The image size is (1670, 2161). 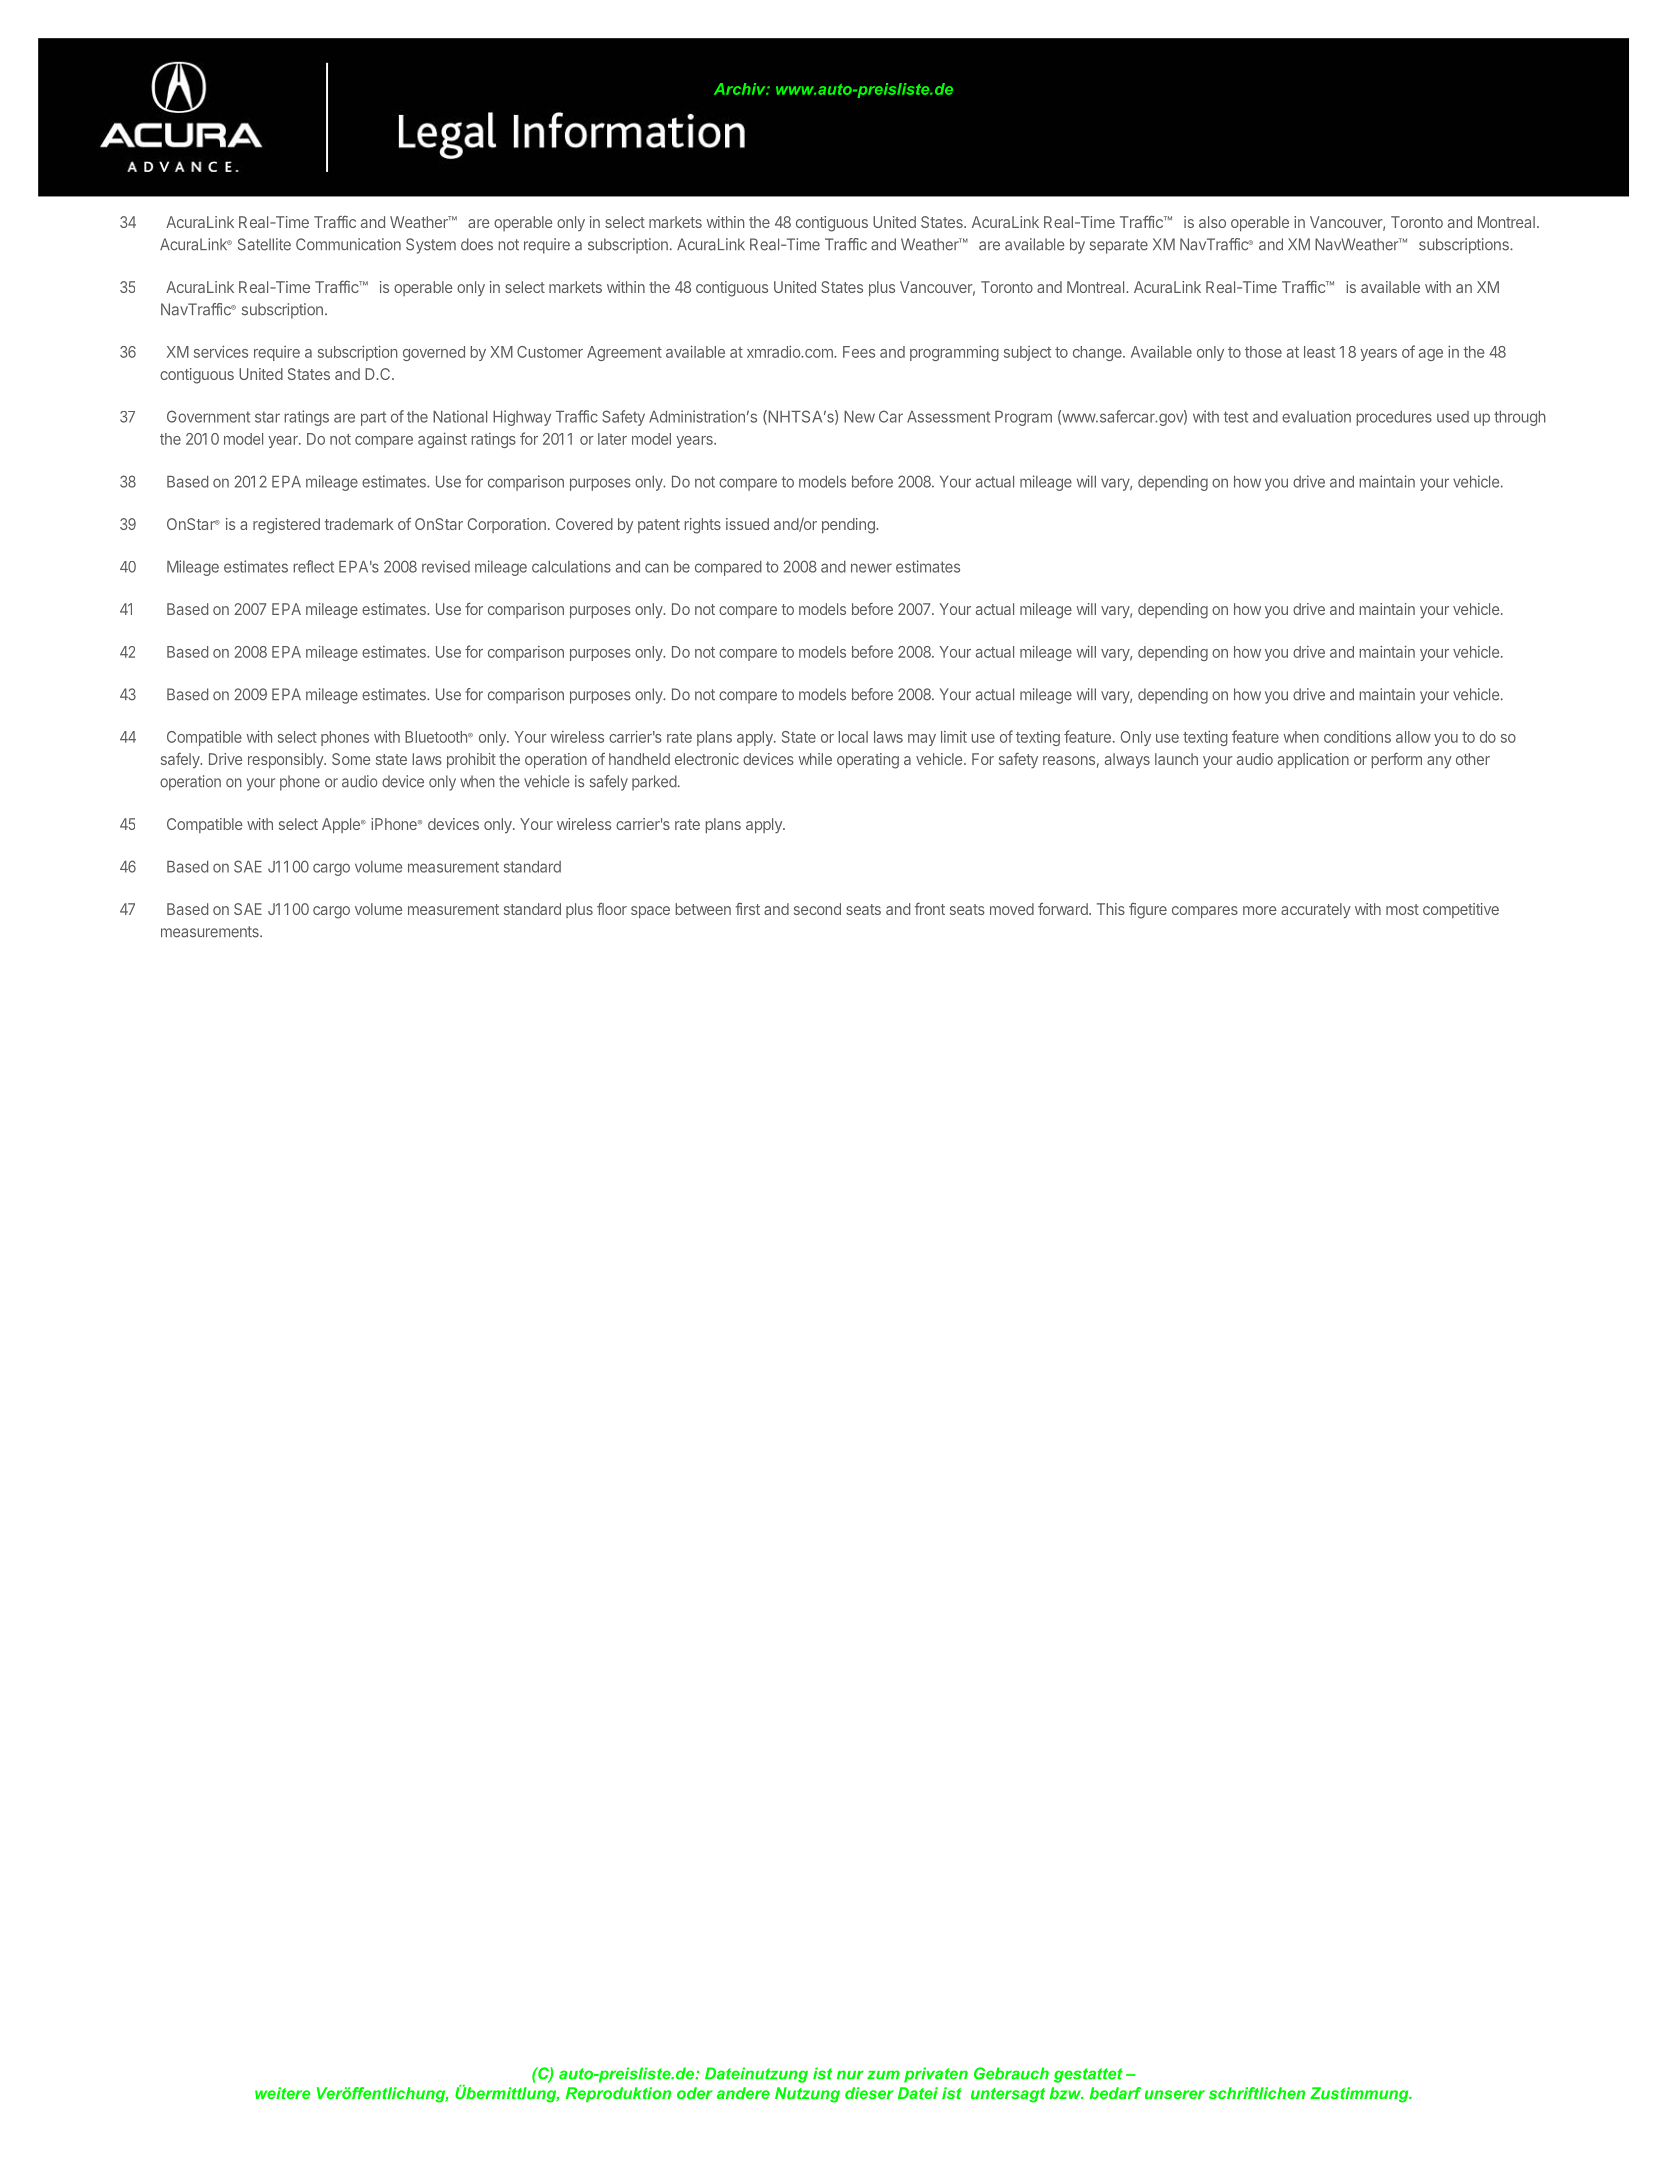 What do you see at coordinates (612, 909) in the screenshot?
I see `floor` at bounding box center [612, 909].
